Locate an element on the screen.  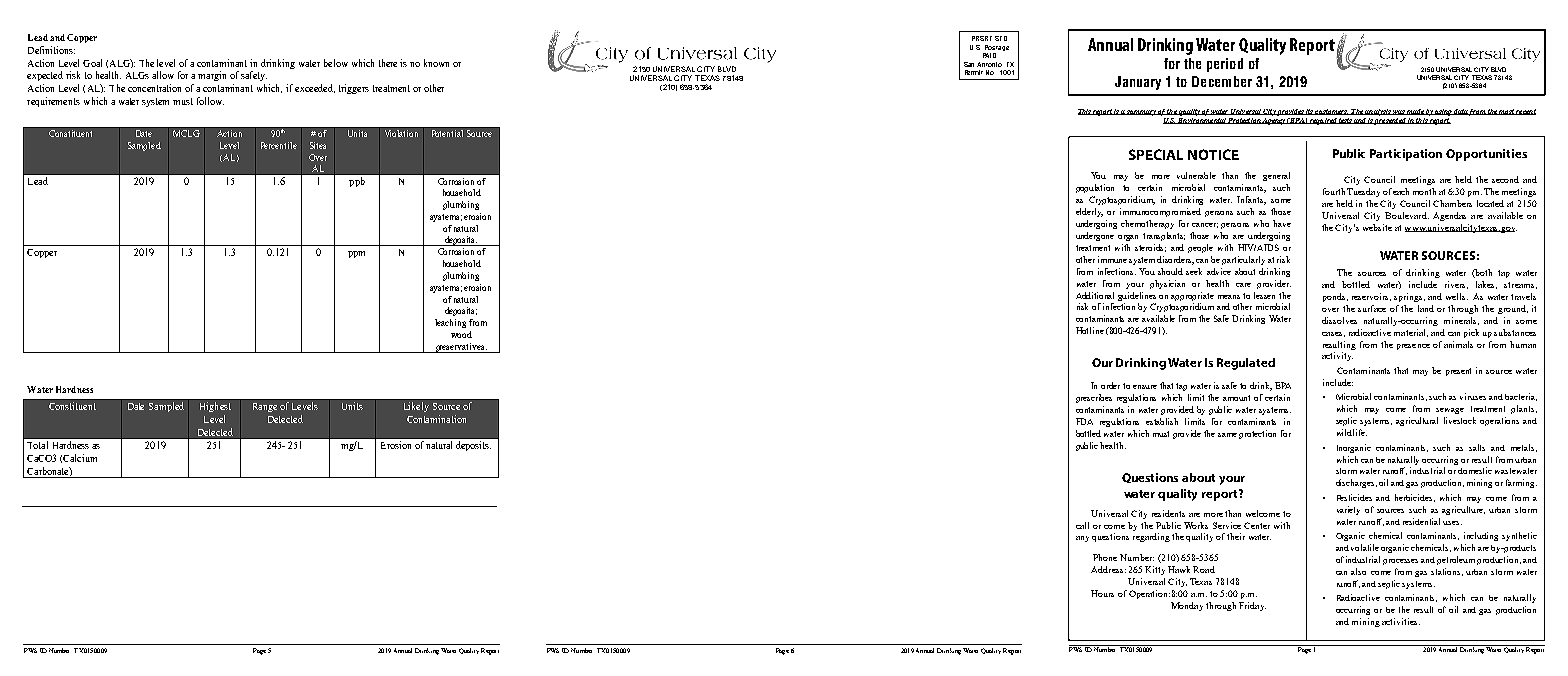
livestock is located at coordinates (1460, 420).
